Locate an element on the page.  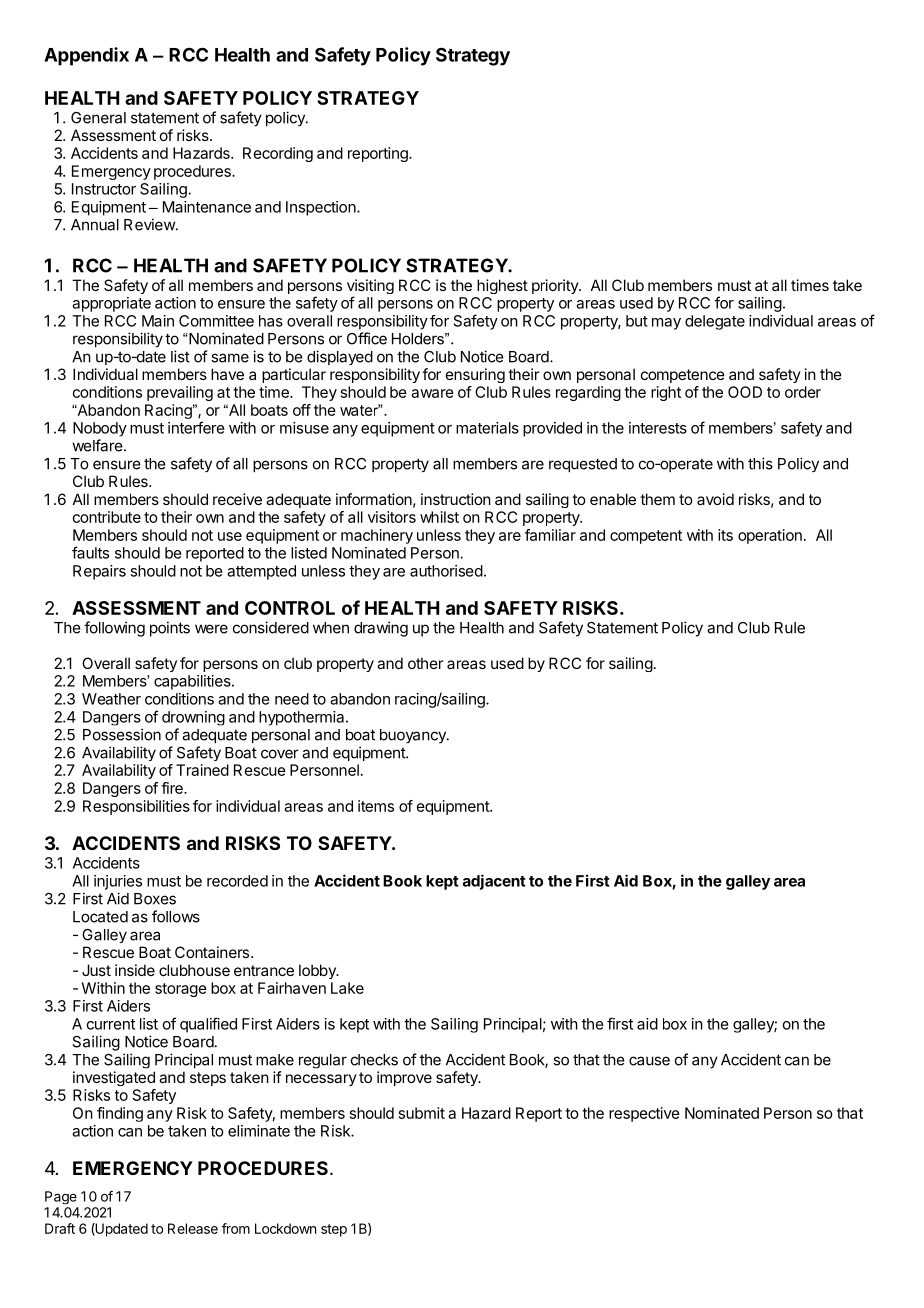
its is located at coordinates (725, 535).
